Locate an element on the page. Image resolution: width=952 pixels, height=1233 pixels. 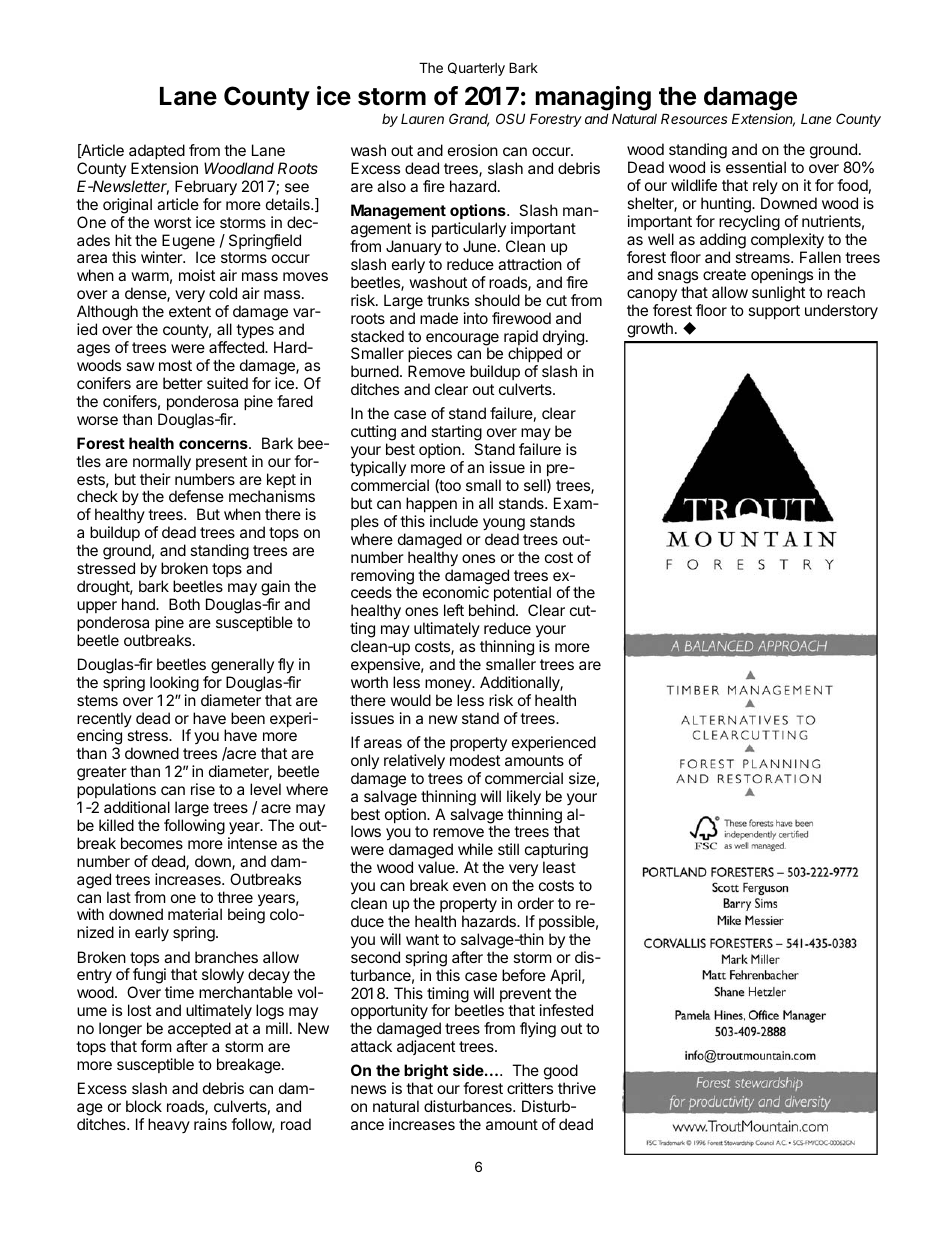
least is located at coordinates (559, 867).
